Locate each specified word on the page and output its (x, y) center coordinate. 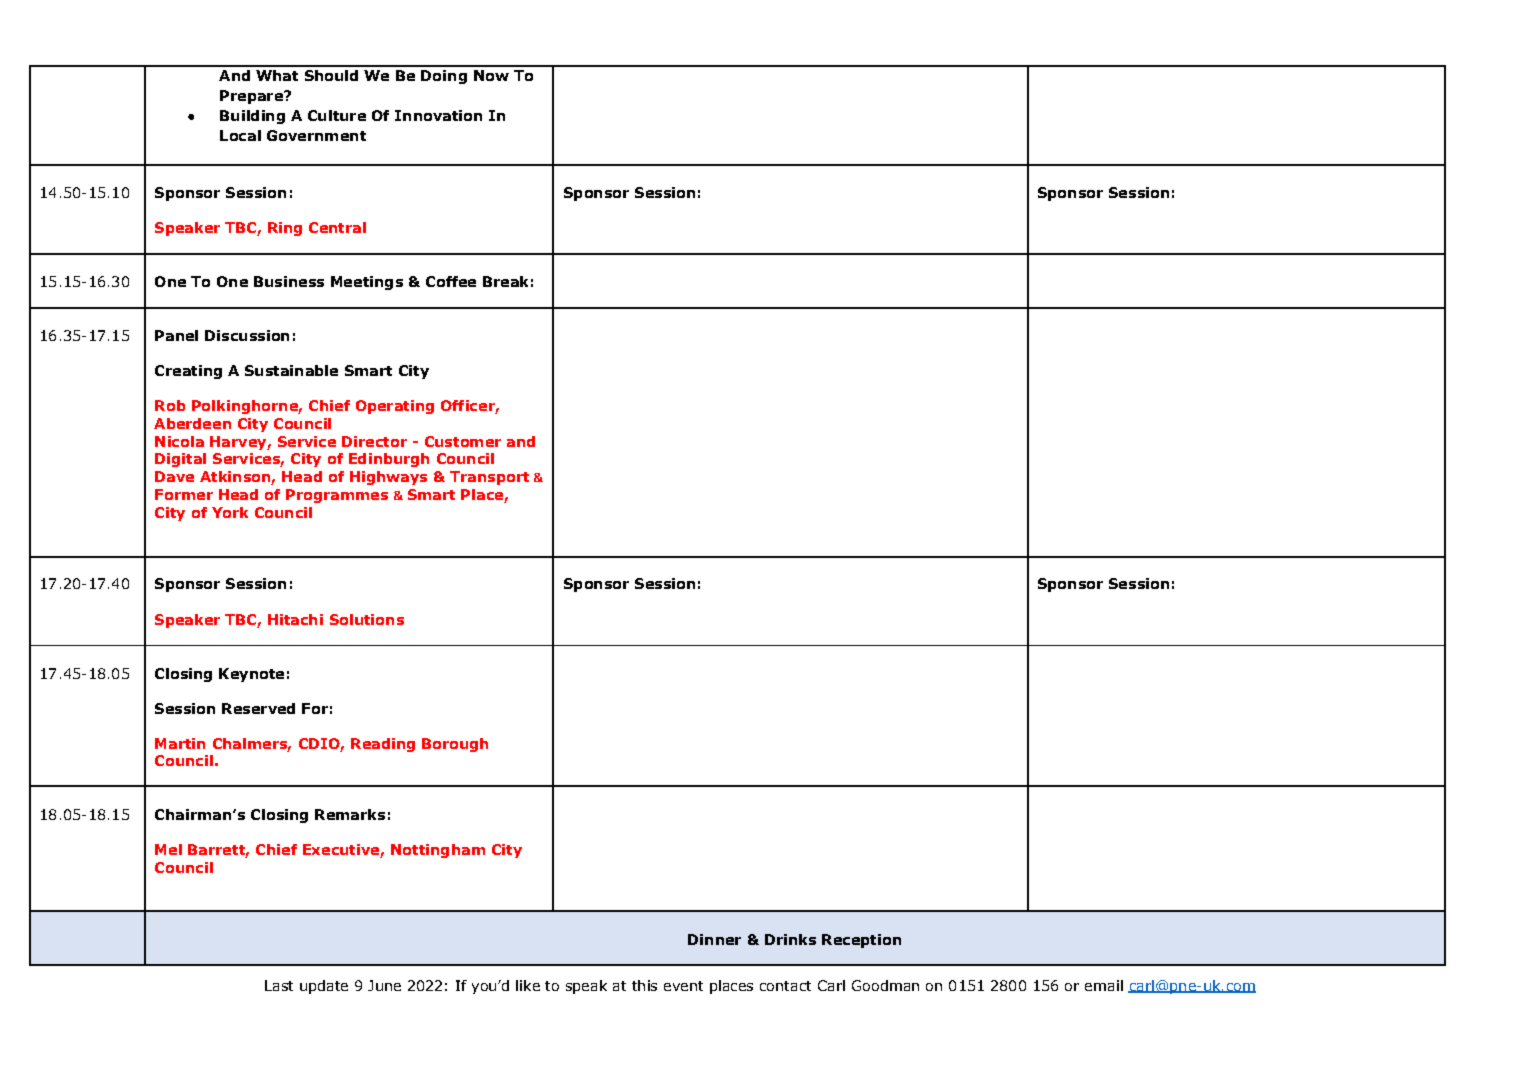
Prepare (252, 97)
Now (491, 75)
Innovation (438, 115)
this (644, 985)
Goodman (885, 985)
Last (279, 985)
